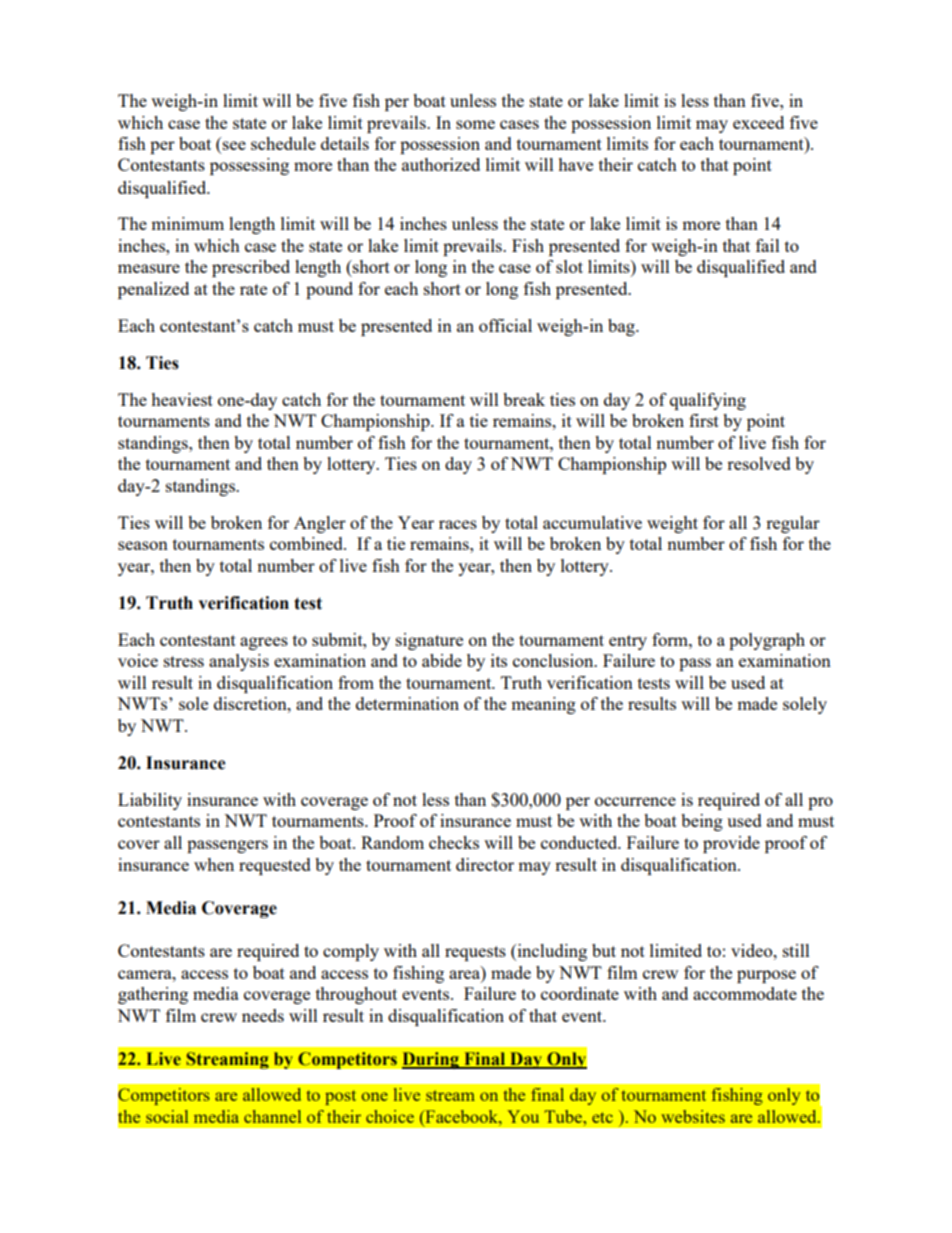 The image size is (952, 1233). Describe the element at coordinates (708, 401) in the page. I see `qualifying` at that location.
